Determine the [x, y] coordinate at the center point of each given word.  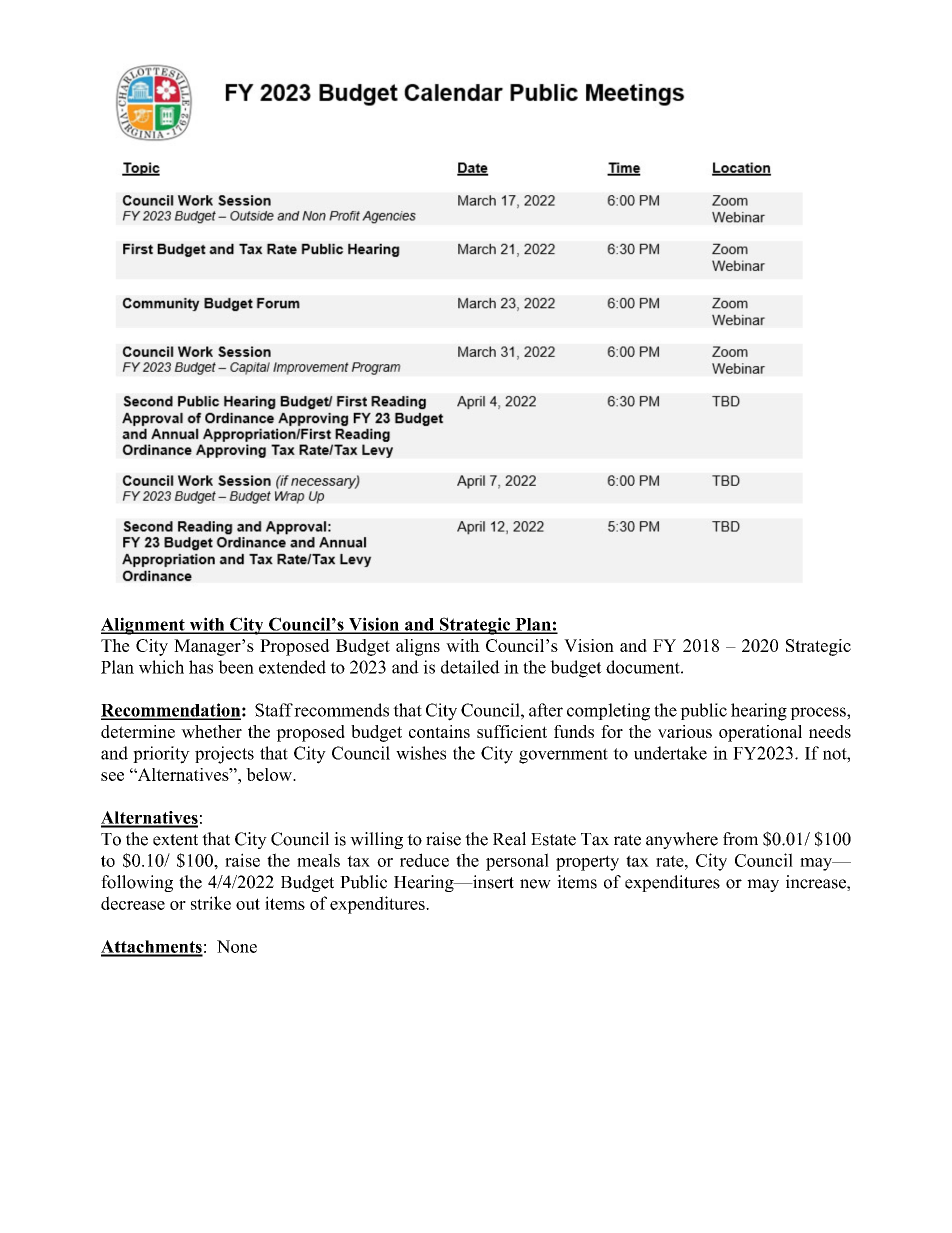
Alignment [144, 626]
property [587, 863]
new [535, 884]
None [237, 946]
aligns [418, 647]
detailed [470, 667]
